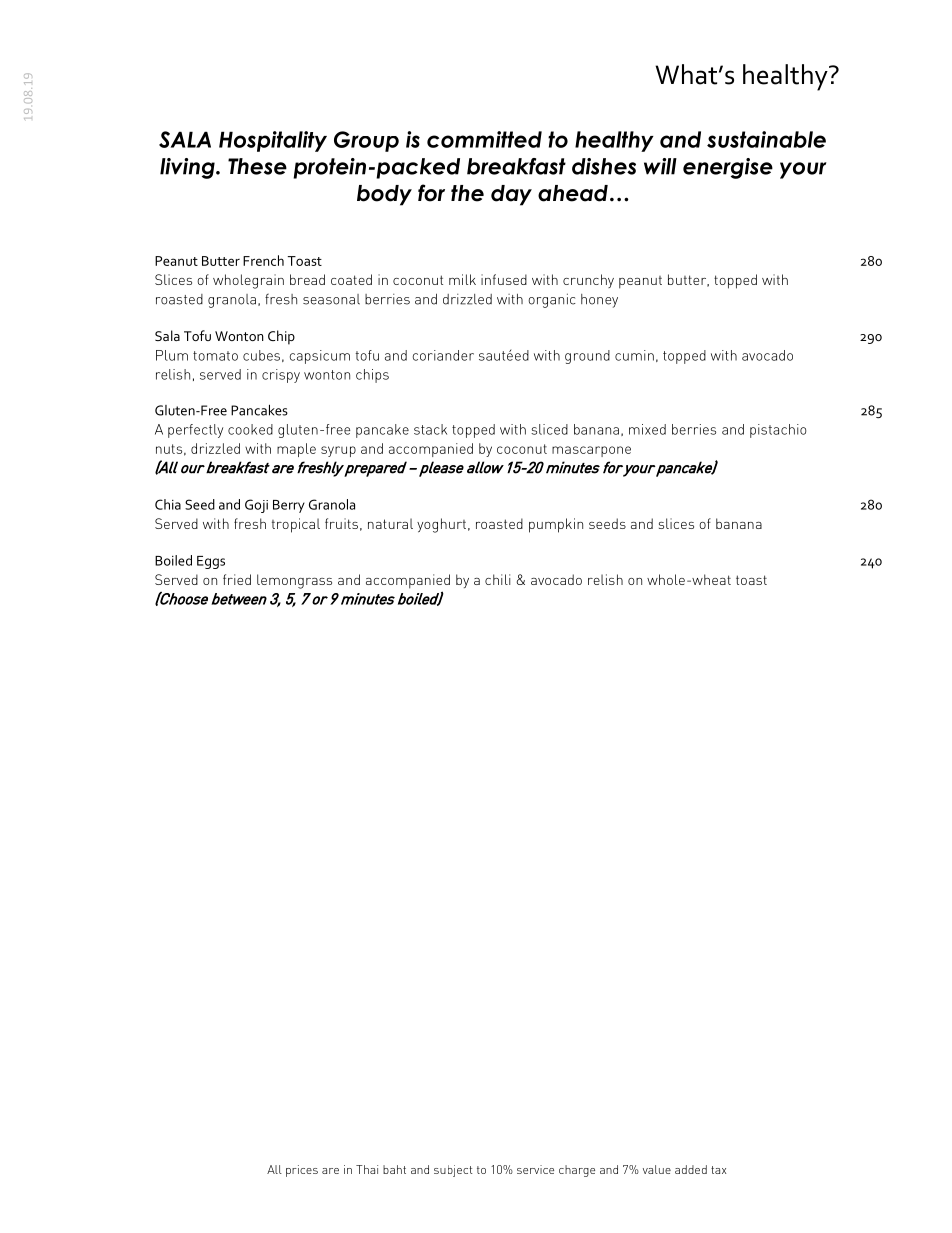 The image size is (952, 1233). I want to click on prices, so click(302, 1171).
